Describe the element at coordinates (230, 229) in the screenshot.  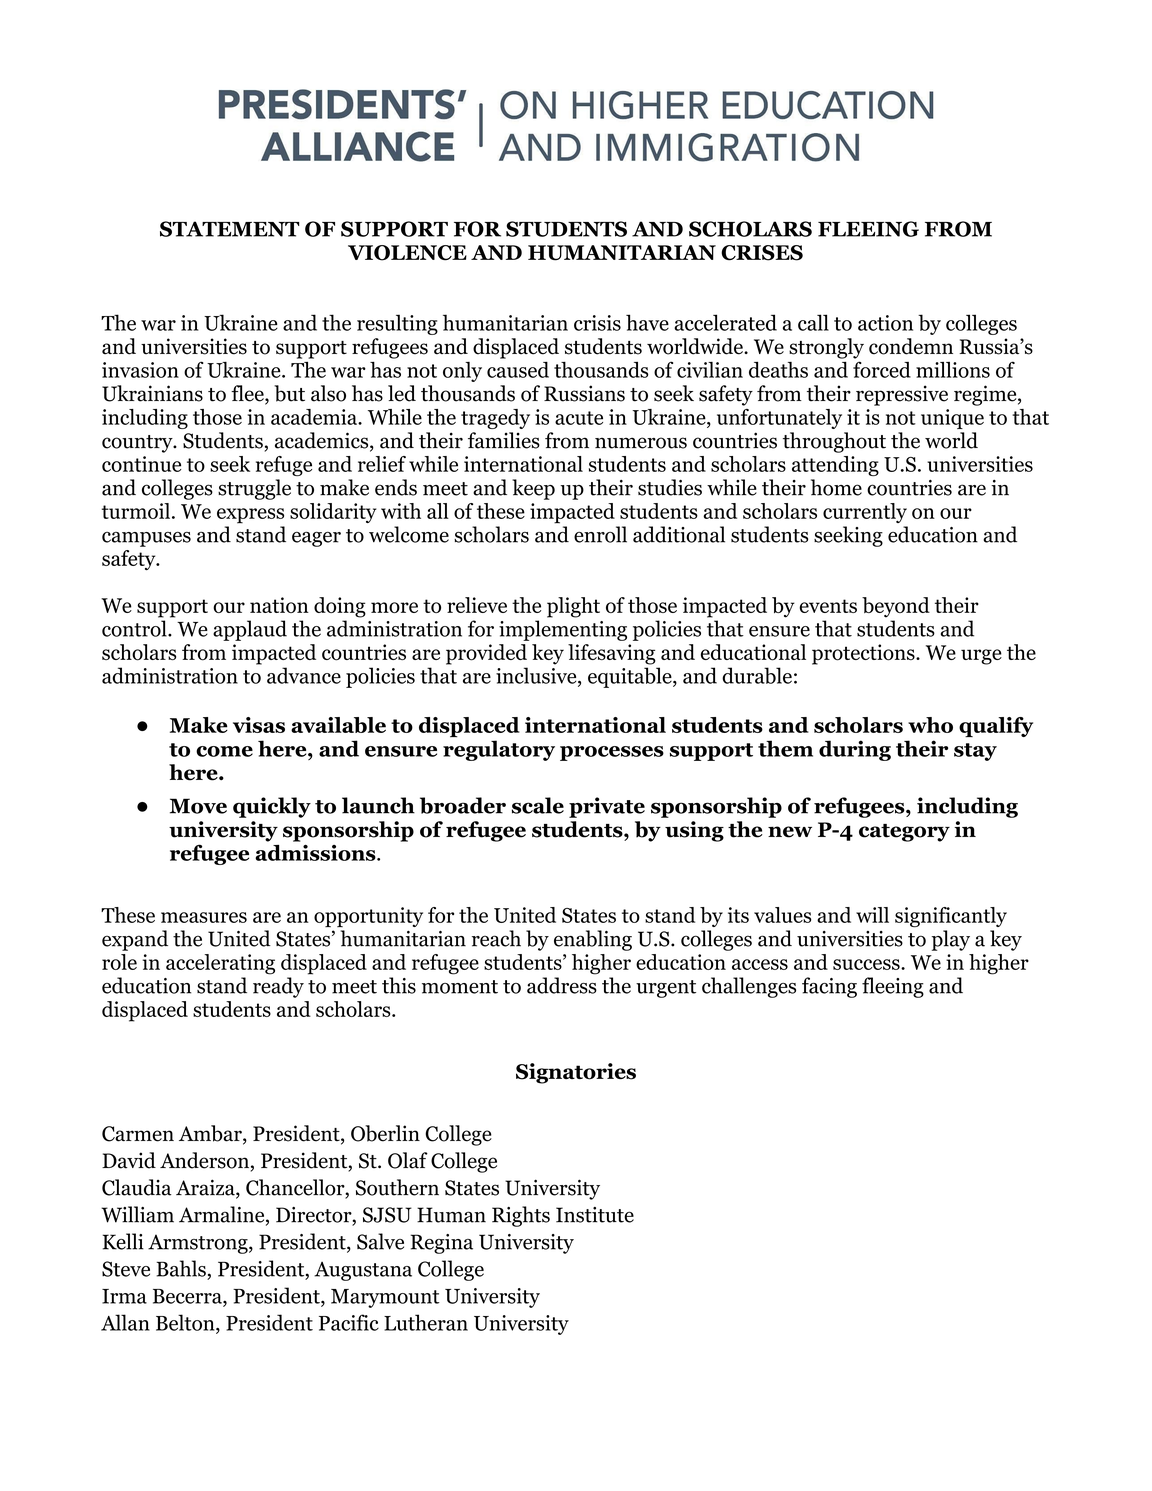
I see `STATEMENT` at that location.
